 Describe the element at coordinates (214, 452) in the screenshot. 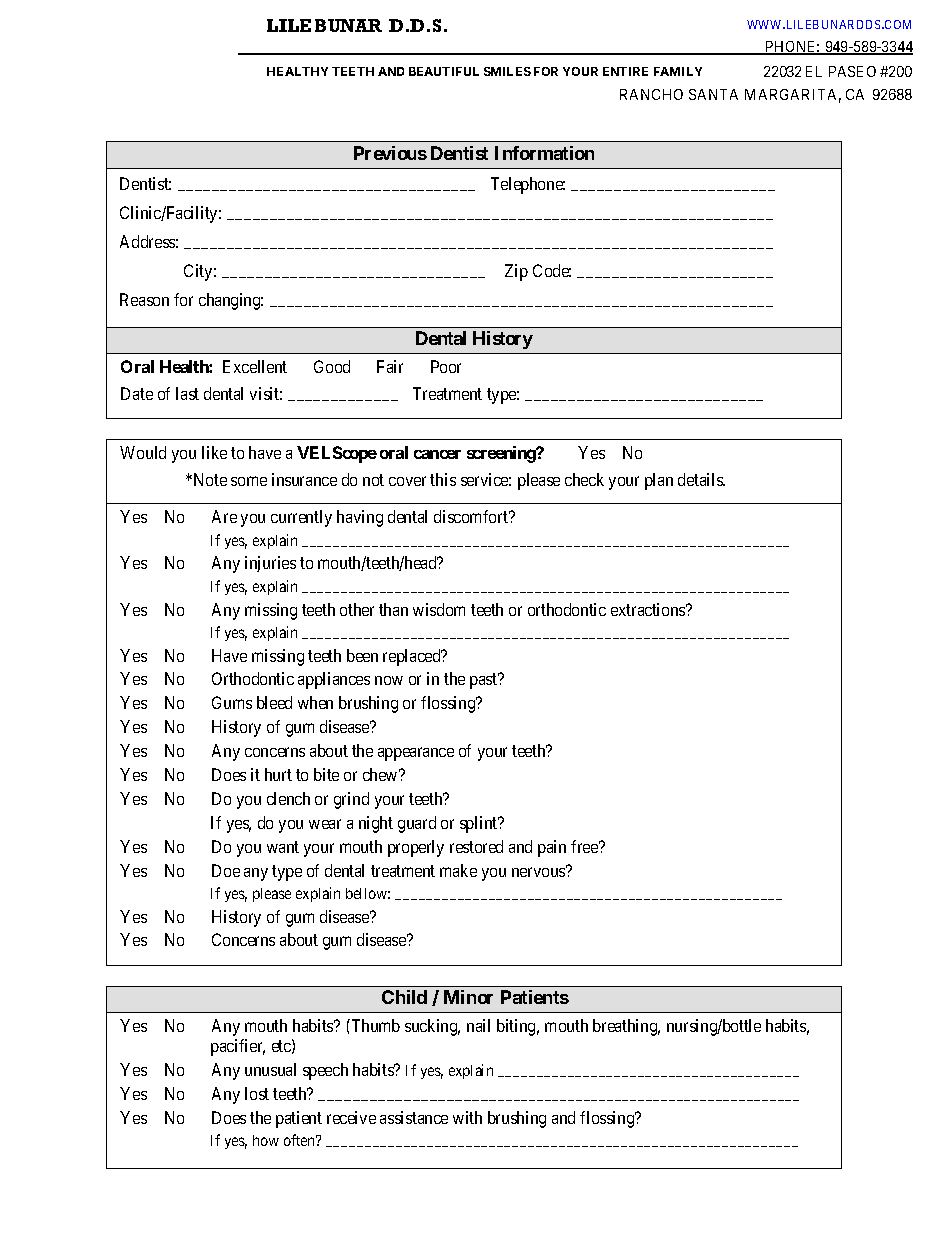

I see `like` at that location.
